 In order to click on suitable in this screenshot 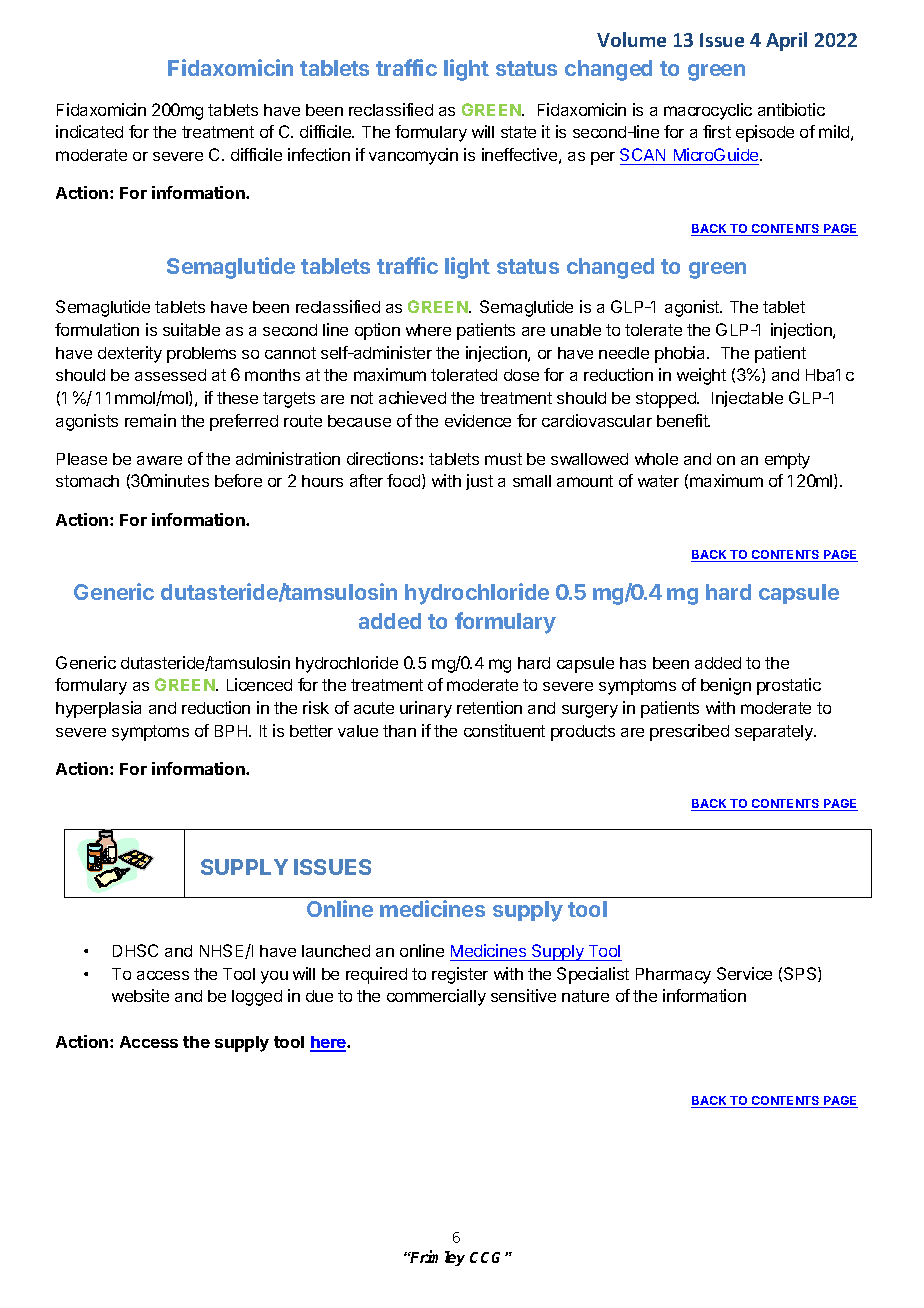, I will do `click(191, 329)`.
